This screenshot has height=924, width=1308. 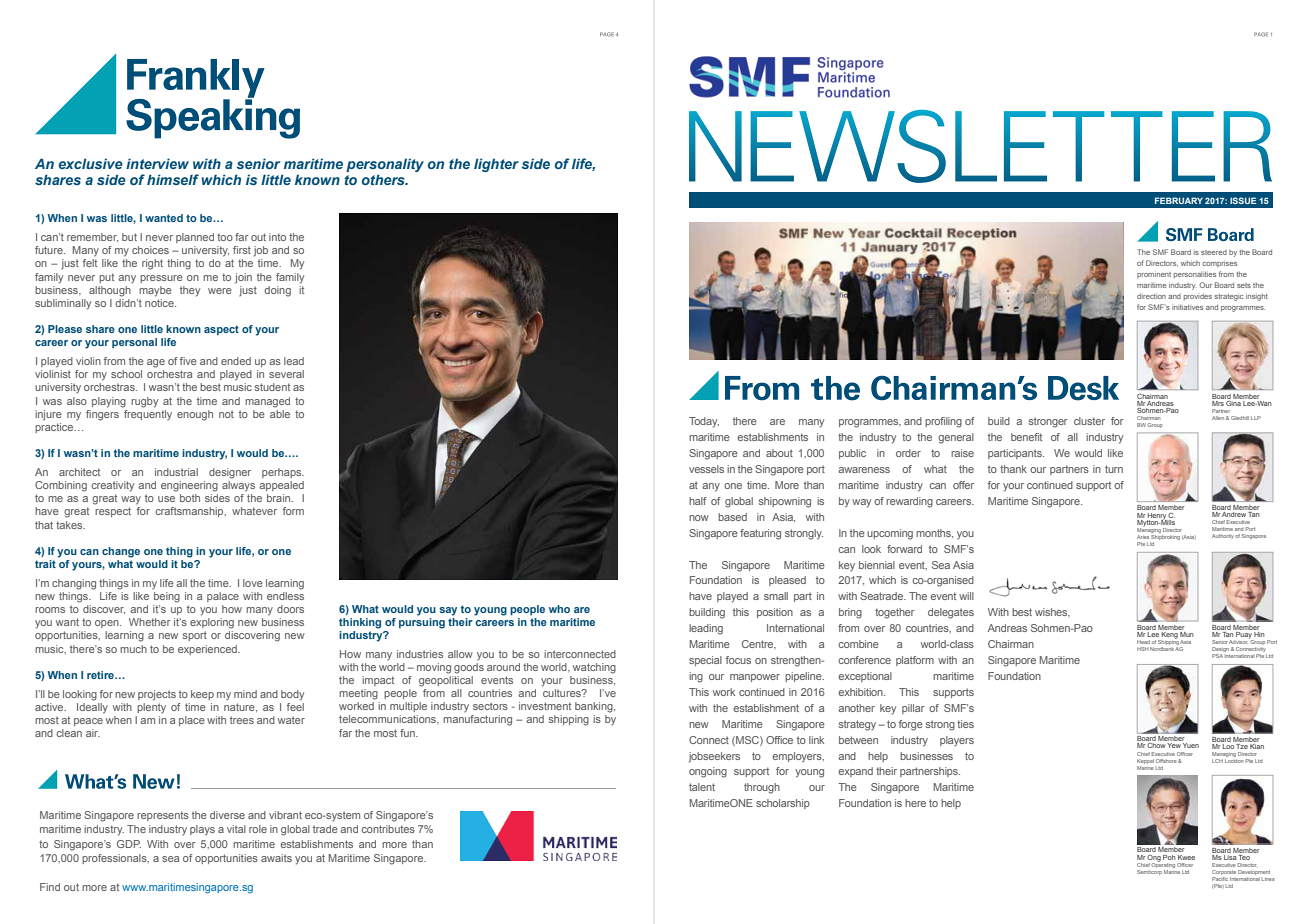 What do you see at coordinates (595, 707) in the screenshot?
I see `banking` at bounding box center [595, 707].
